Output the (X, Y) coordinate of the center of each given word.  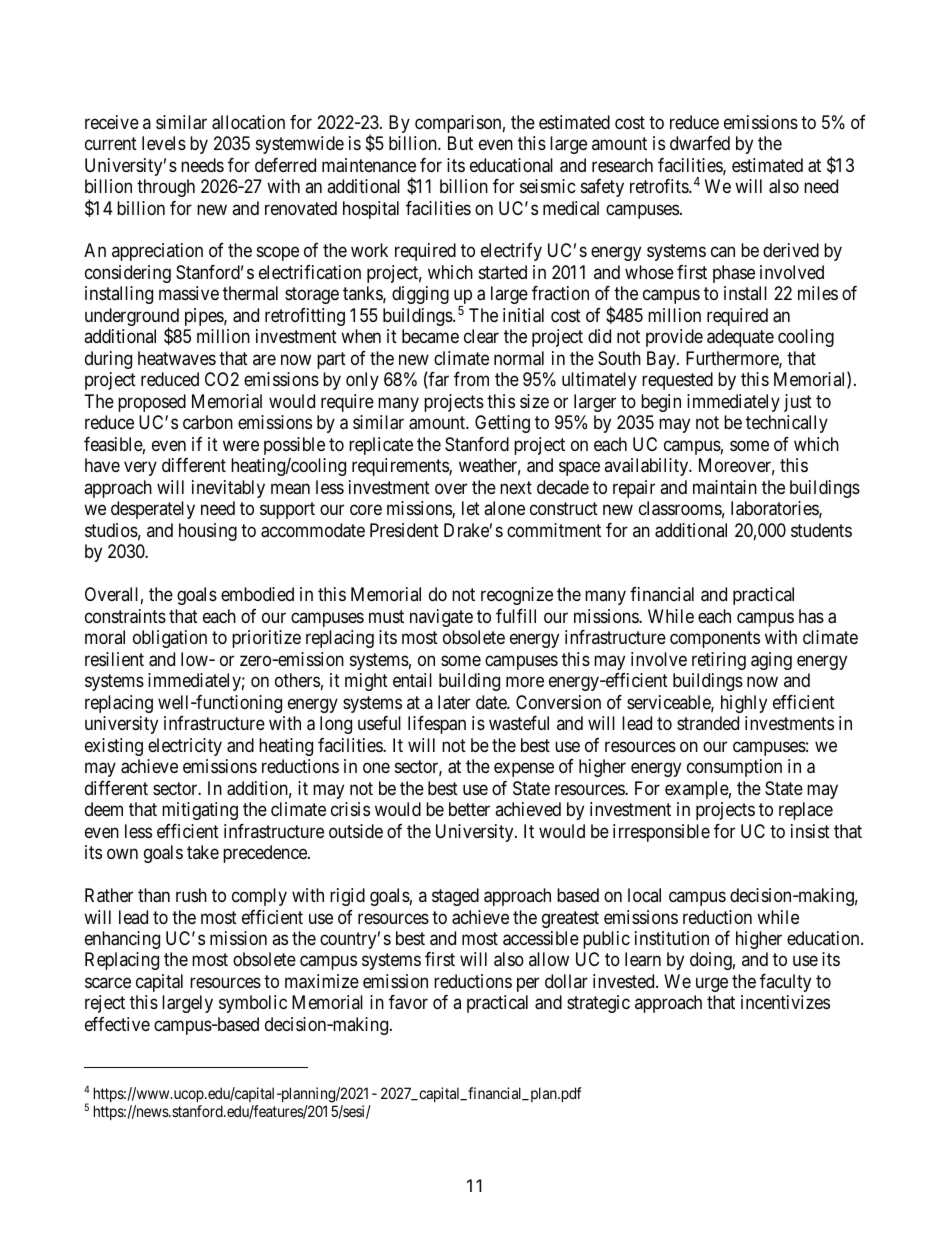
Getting (502, 424)
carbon (208, 422)
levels (164, 143)
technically (787, 424)
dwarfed (700, 143)
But (460, 143)
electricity (185, 747)
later (454, 702)
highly (744, 704)
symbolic (253, 1004)
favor (408, 1002)
